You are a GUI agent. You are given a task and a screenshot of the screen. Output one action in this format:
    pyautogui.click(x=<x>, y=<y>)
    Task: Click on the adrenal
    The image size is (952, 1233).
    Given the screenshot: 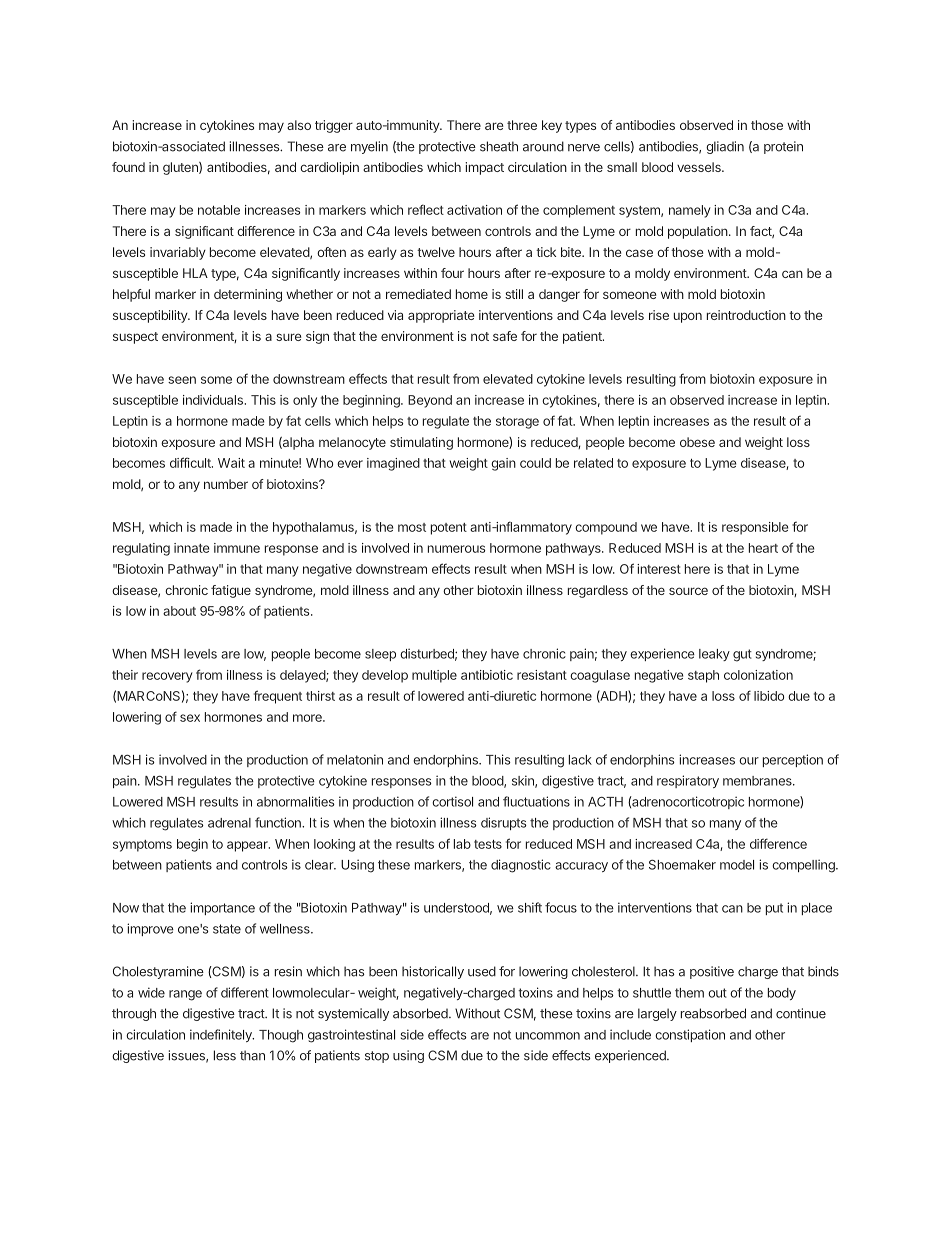 What is the action you would take?
    pyautogui.click(x=229, y=823)
